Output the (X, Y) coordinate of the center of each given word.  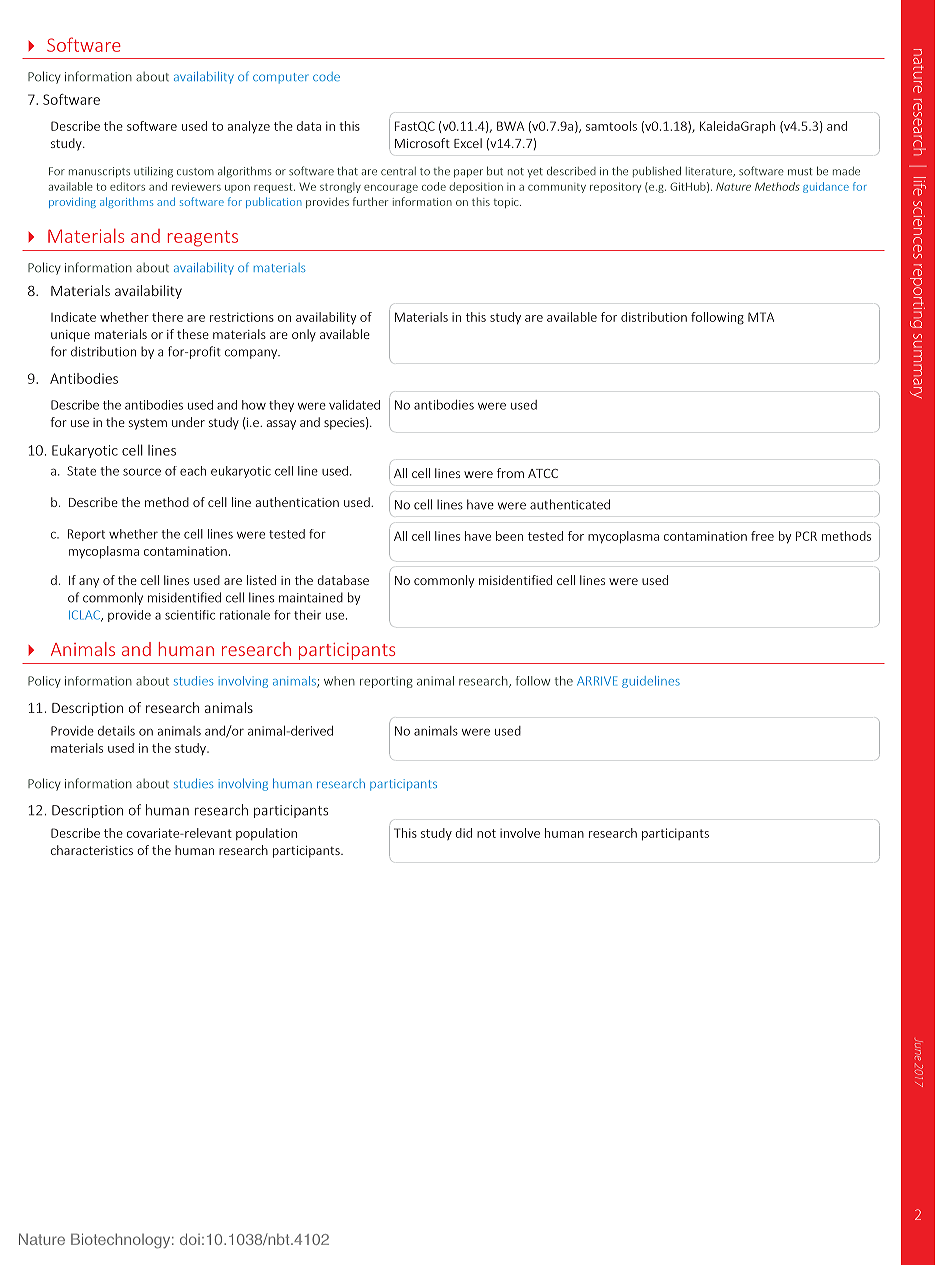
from (510, 473)
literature (710, 172)
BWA (510, 126)
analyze (249, 127)
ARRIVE (597, 681)
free (762, 536)
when (339, 681)
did (463, 833)
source (142, 472)
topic (507, 203)
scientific (190, 615)
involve (520, 833)
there (167, 317)
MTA (761, 317)
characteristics (92, 850)
